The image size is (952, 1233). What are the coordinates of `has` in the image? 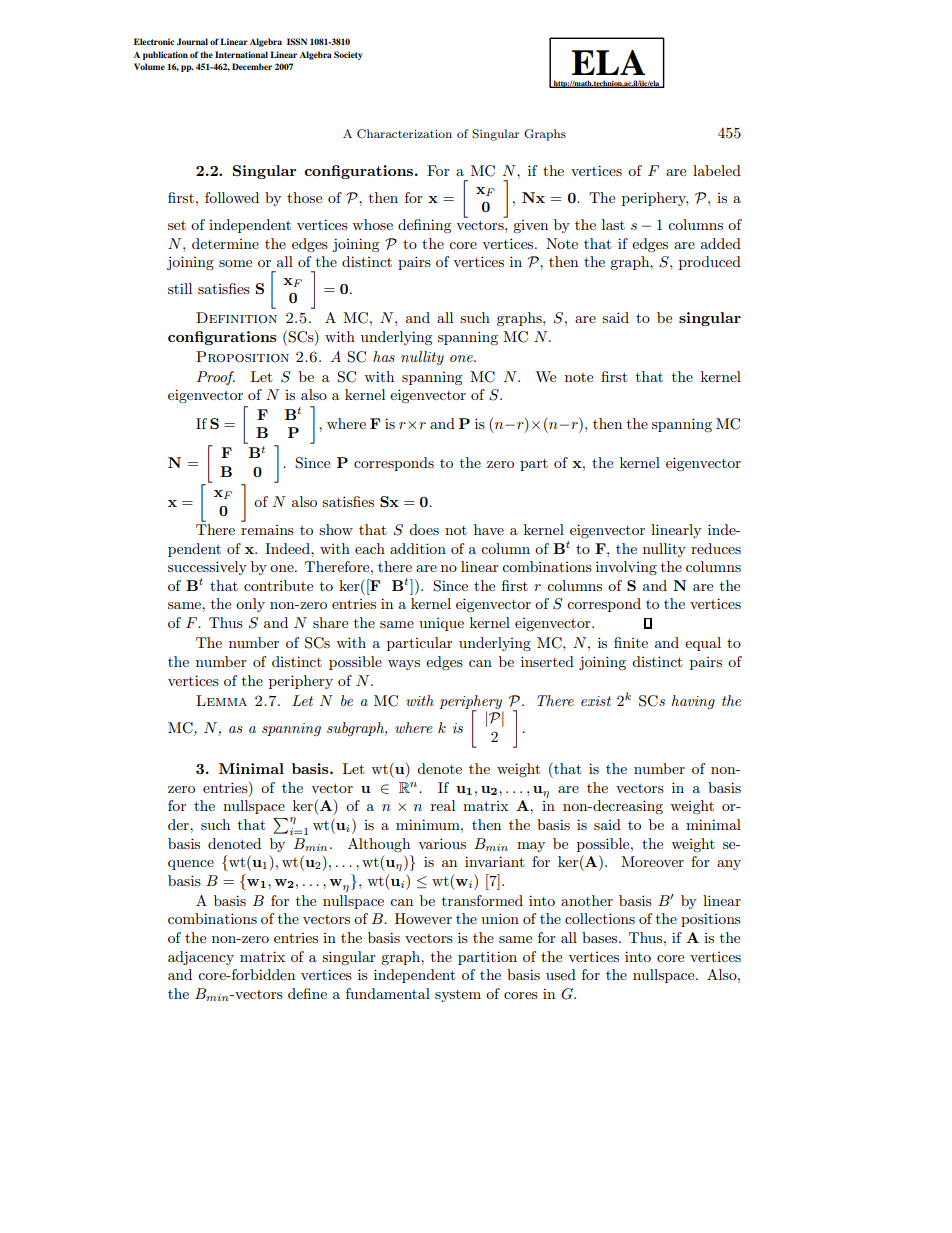 It's located at (384, 356).
